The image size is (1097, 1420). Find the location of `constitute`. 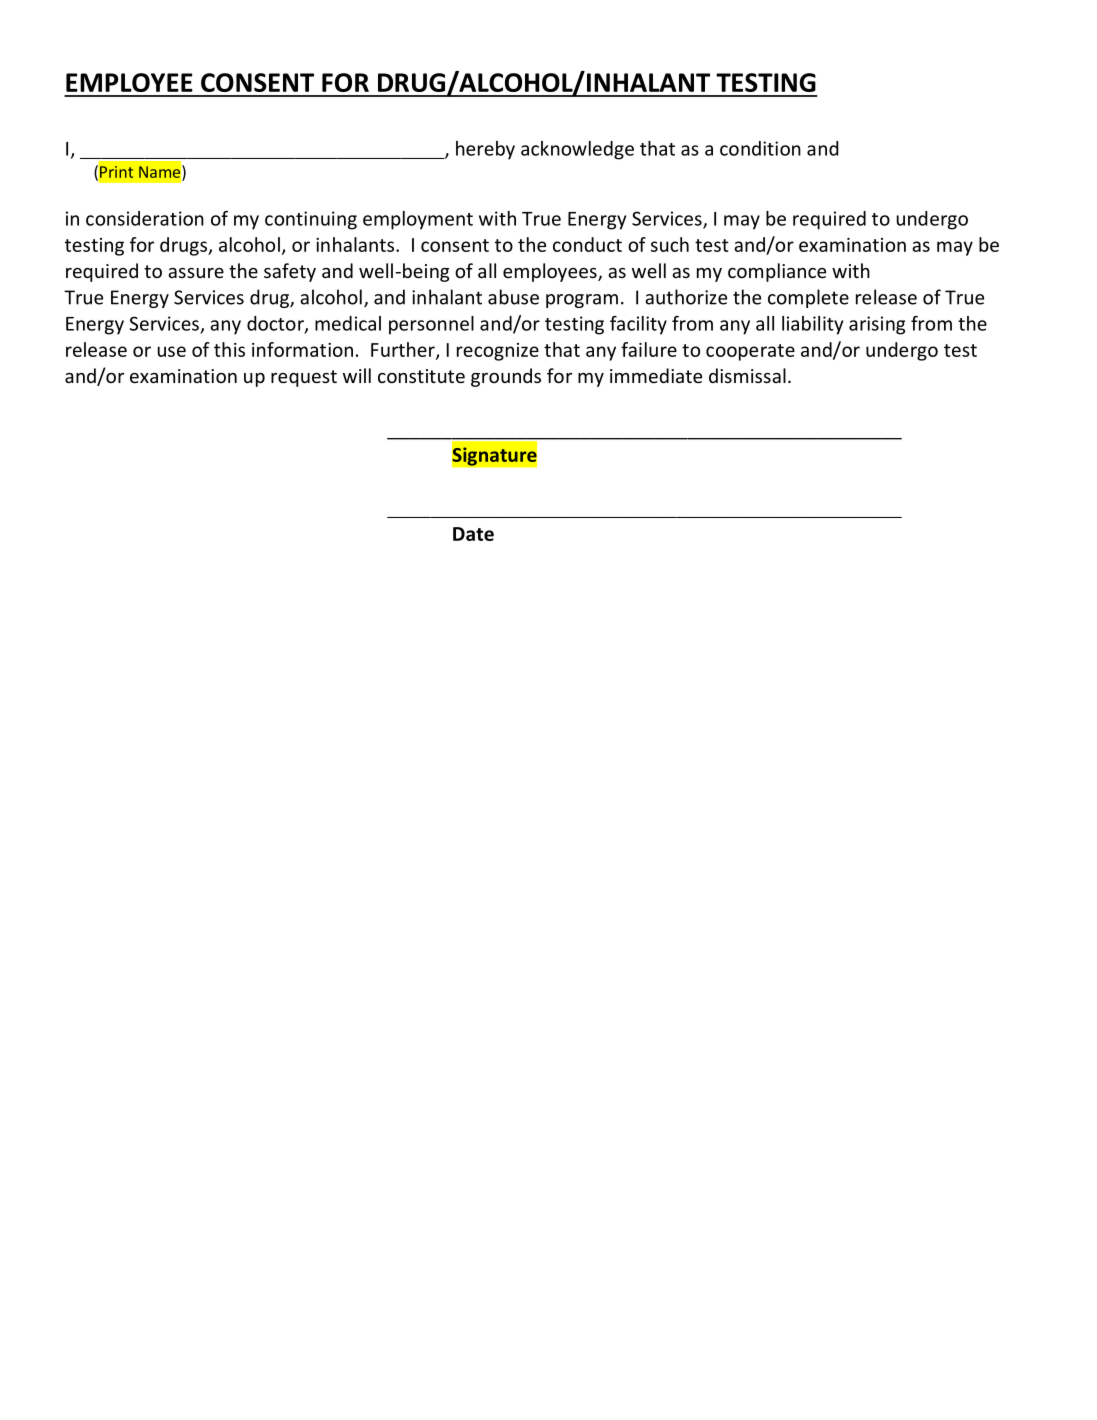

constitute is located at coordinates (421, 376).
